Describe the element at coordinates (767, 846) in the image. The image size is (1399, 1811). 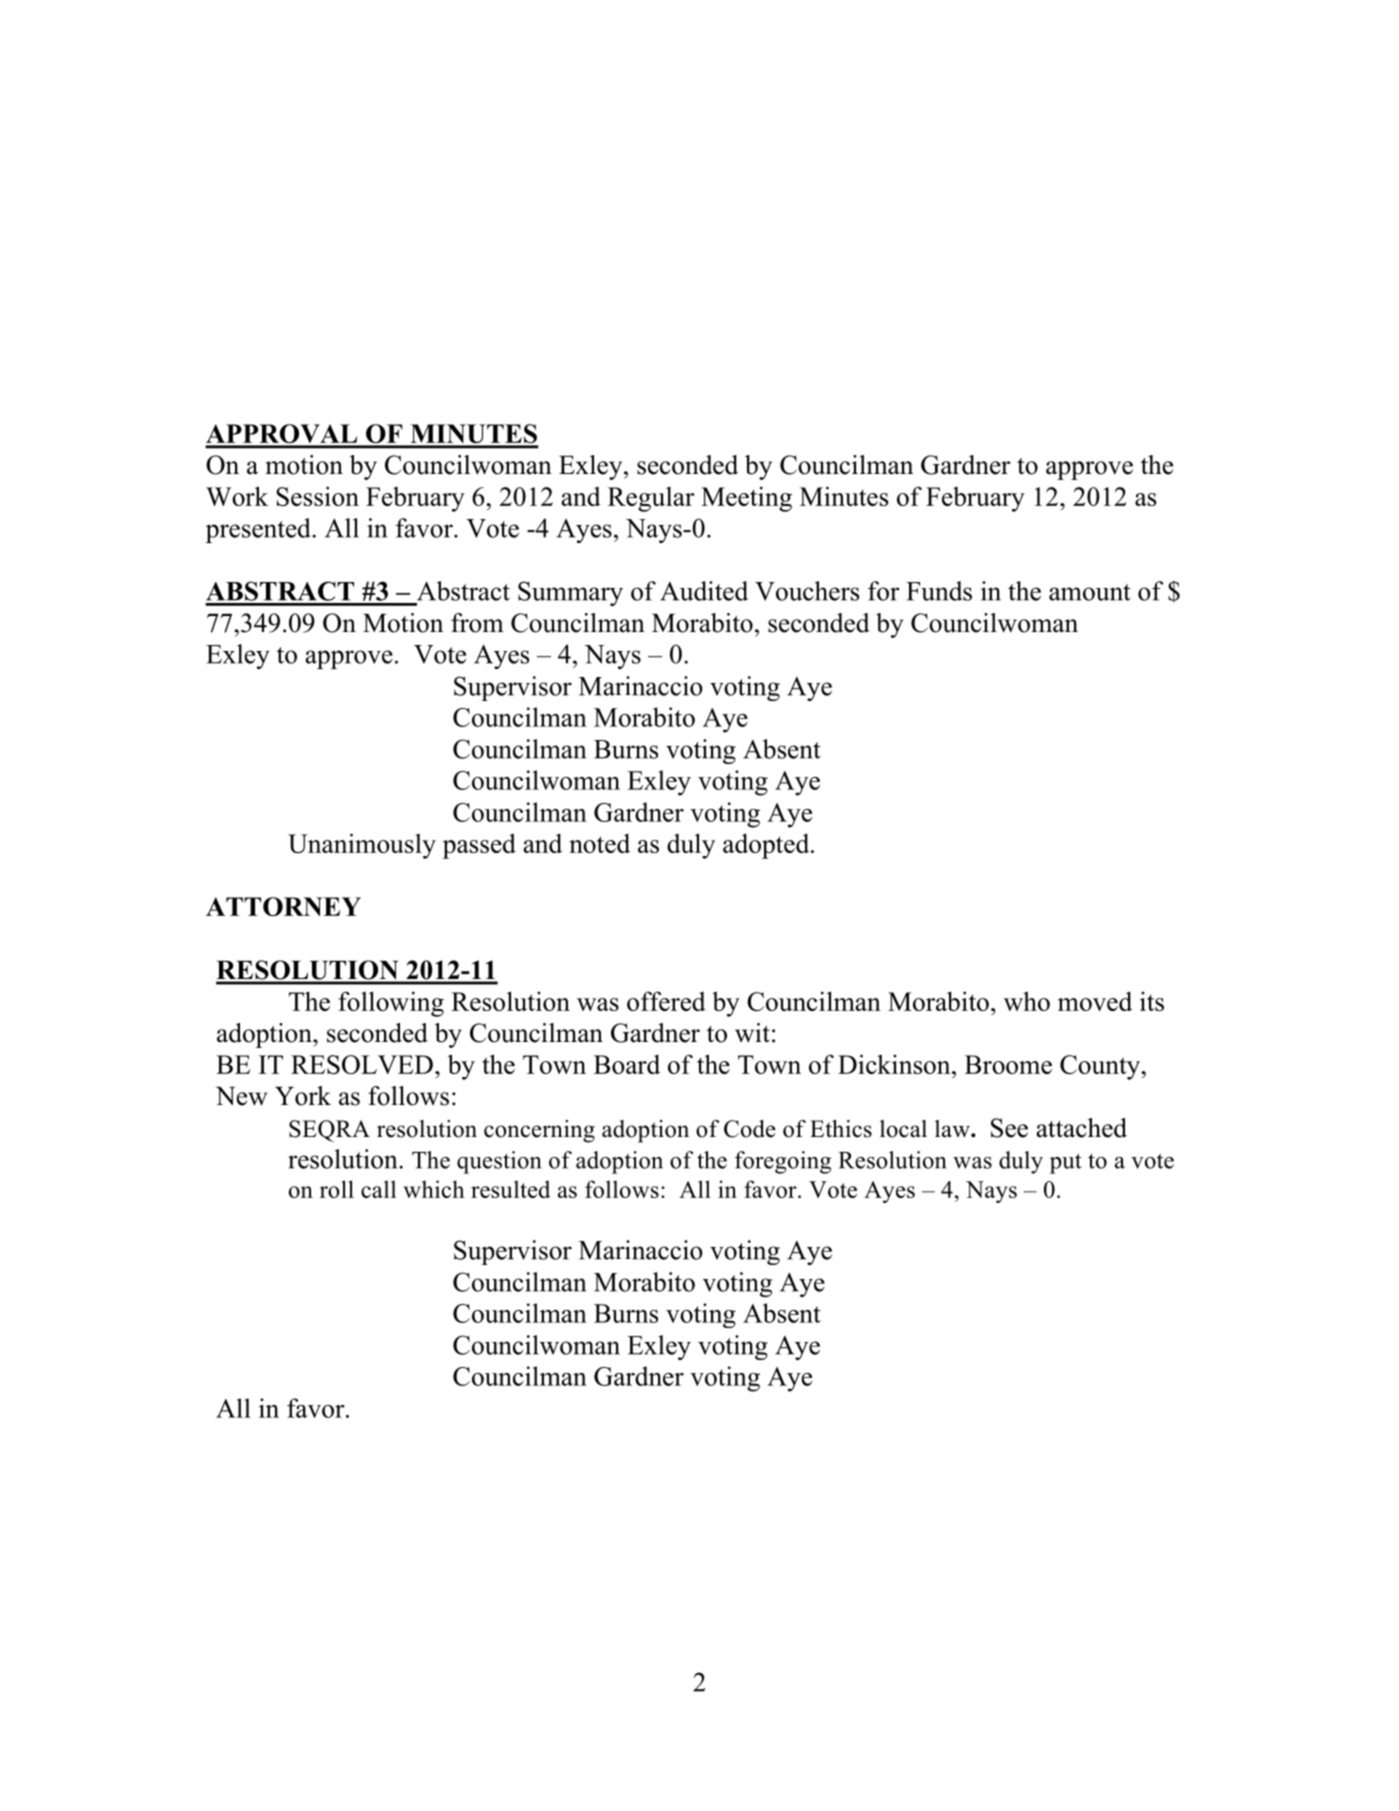
I see `adopted` at that location.
